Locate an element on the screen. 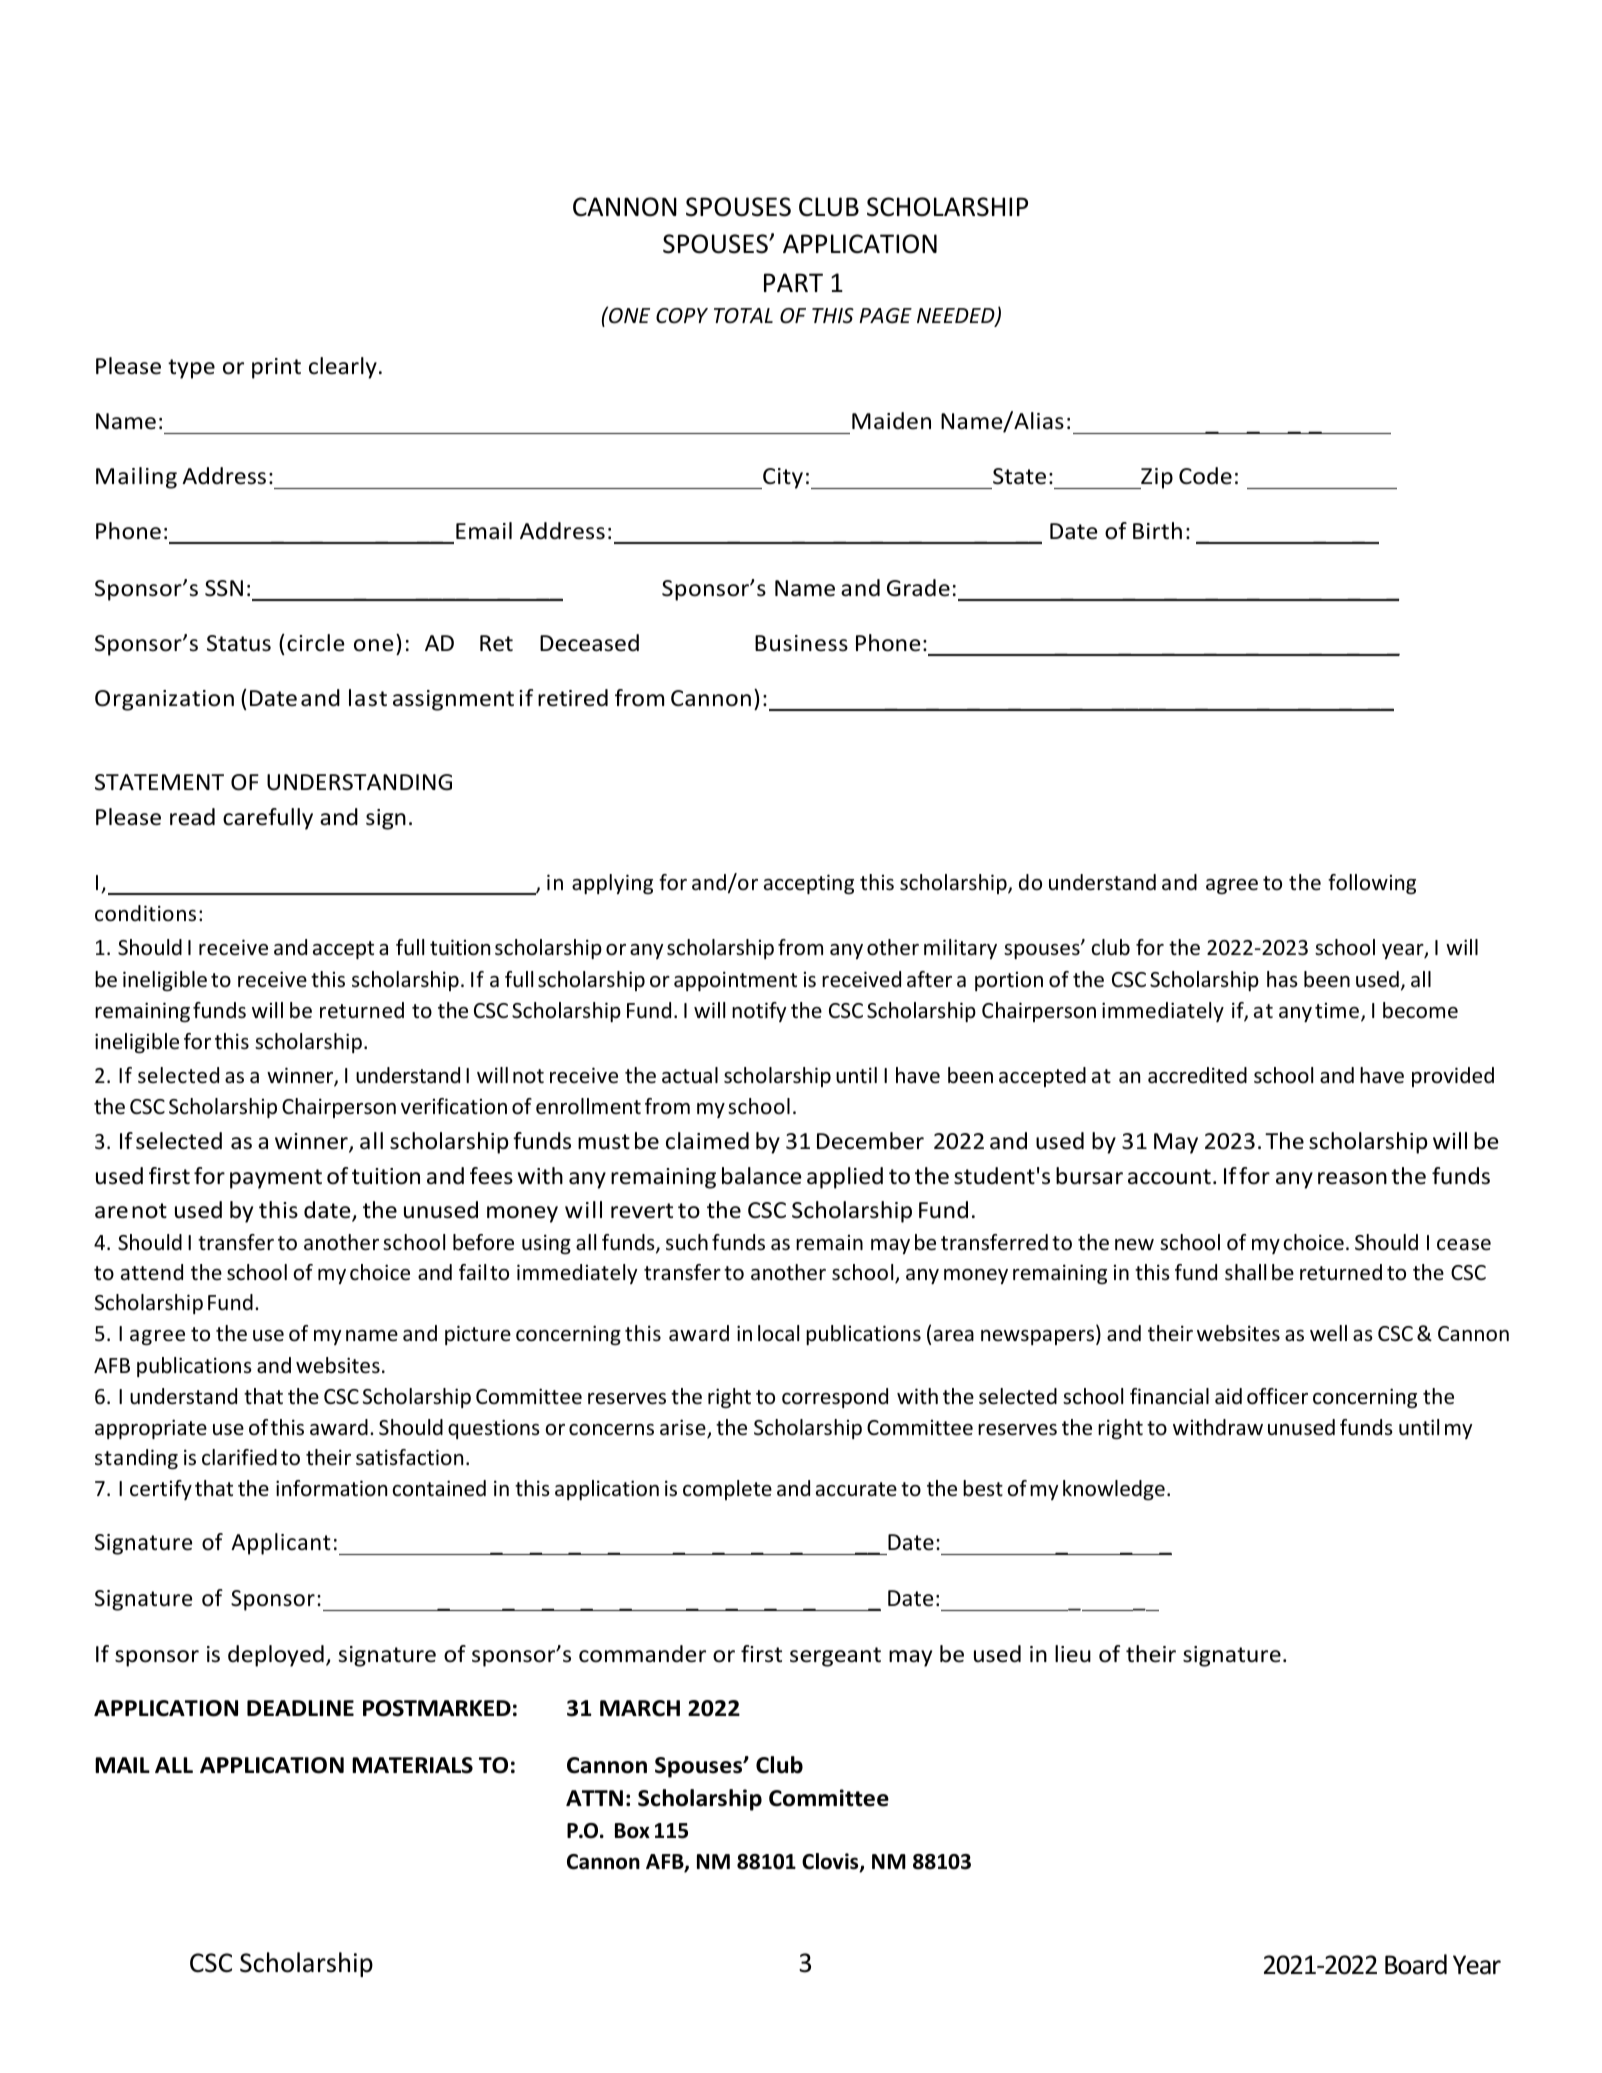 The image size is (1602, 2073). Clovis is located at coordinates (831, 1862).
